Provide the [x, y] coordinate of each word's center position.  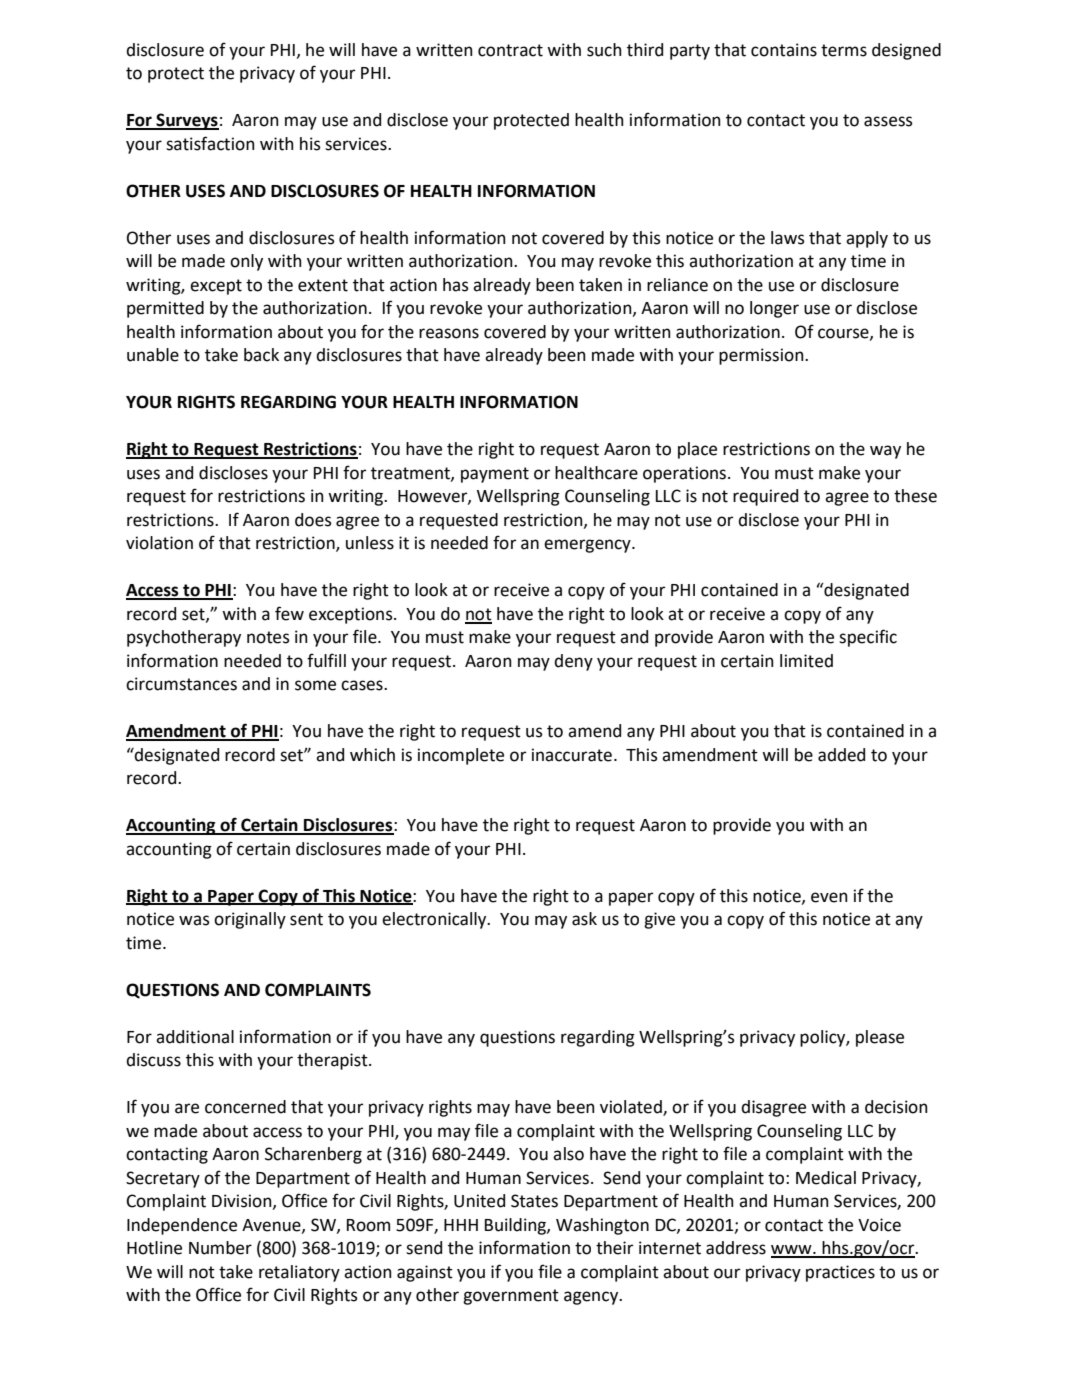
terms [844, 50]
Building [516, 1226]
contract [510, 50]
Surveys [186, 121]
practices [840, 1273]
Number [220, 1248]
